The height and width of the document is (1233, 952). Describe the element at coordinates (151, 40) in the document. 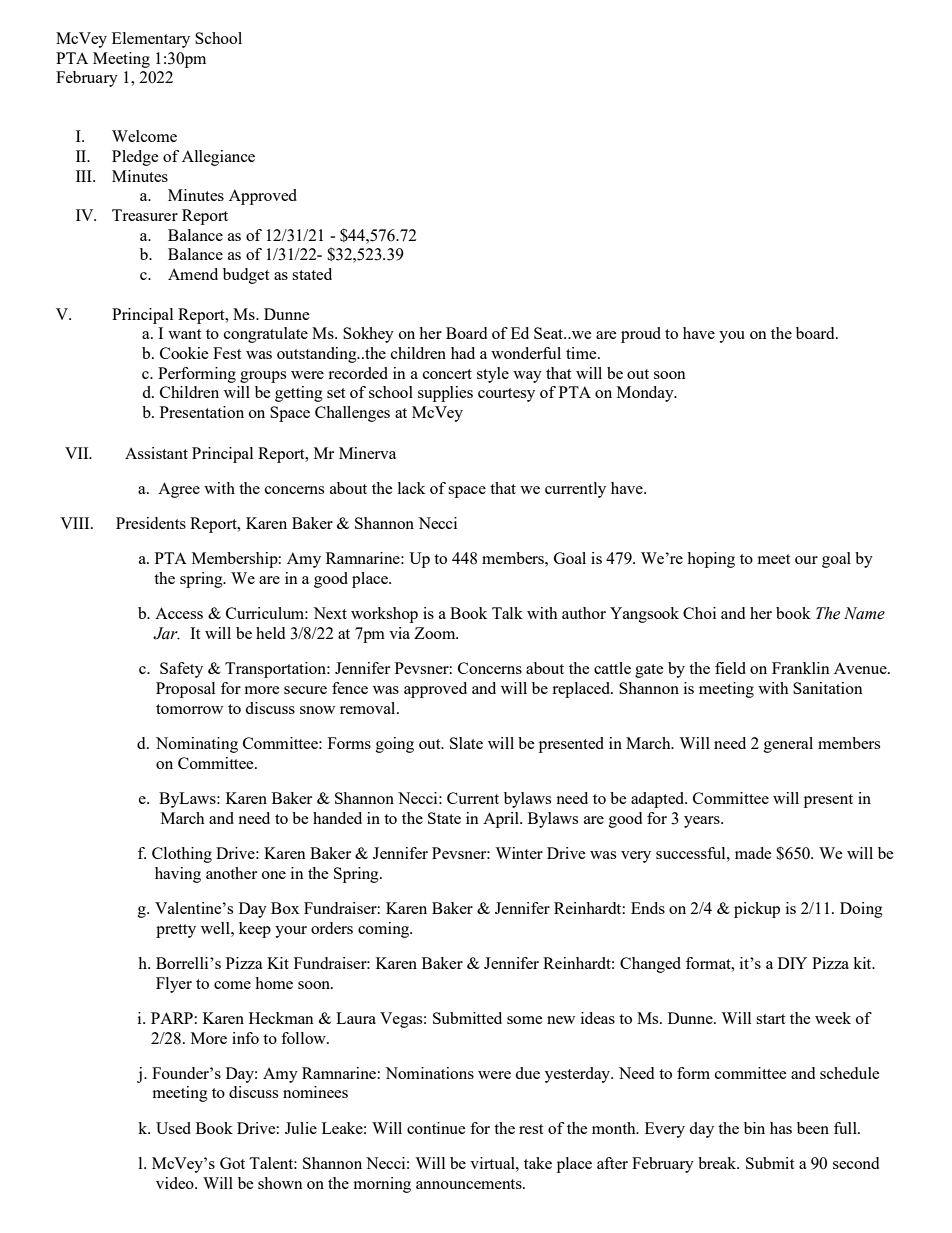

I see `Elementary` at that location.
